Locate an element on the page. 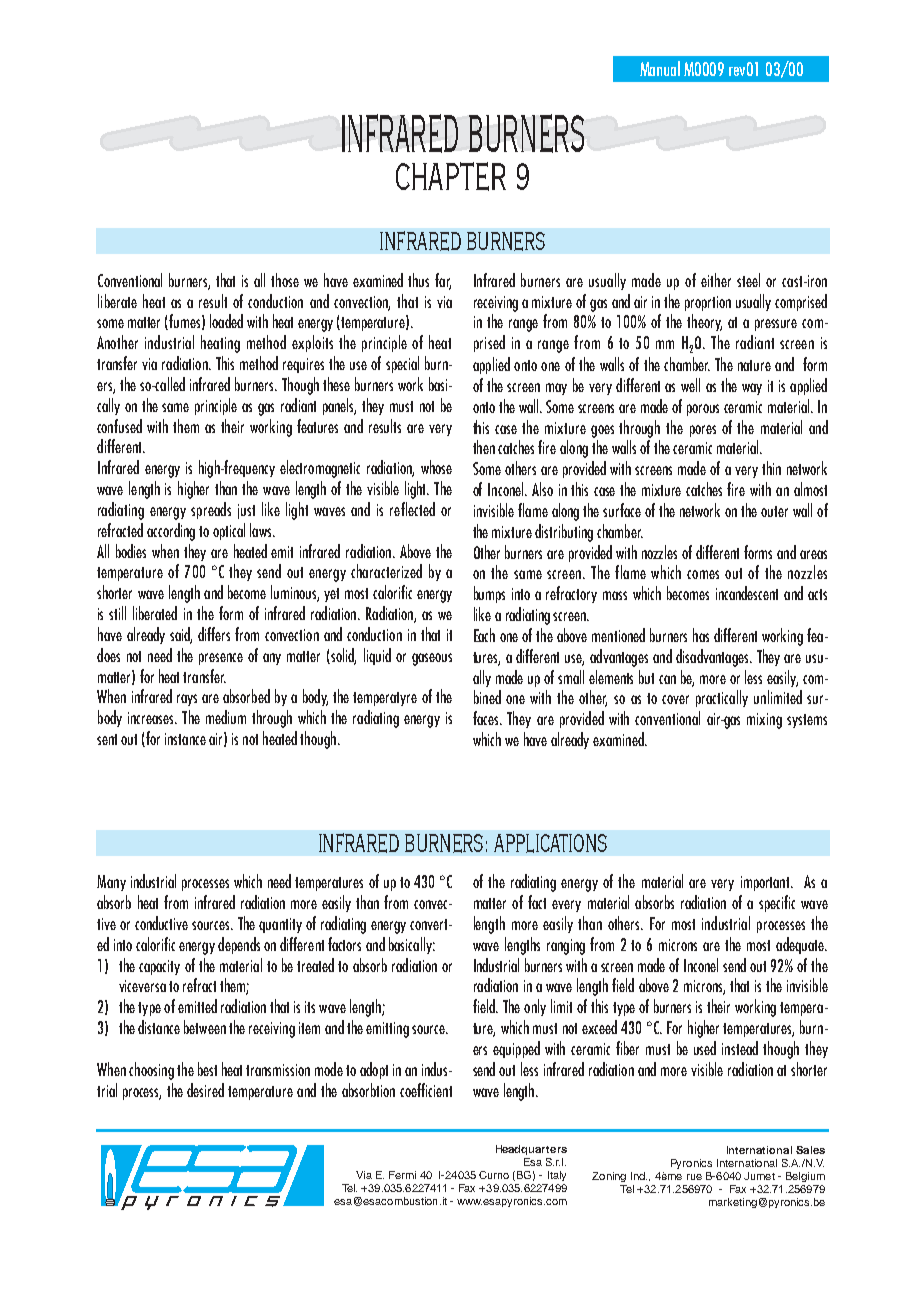  rue is located at coordinates (694, 1177).
